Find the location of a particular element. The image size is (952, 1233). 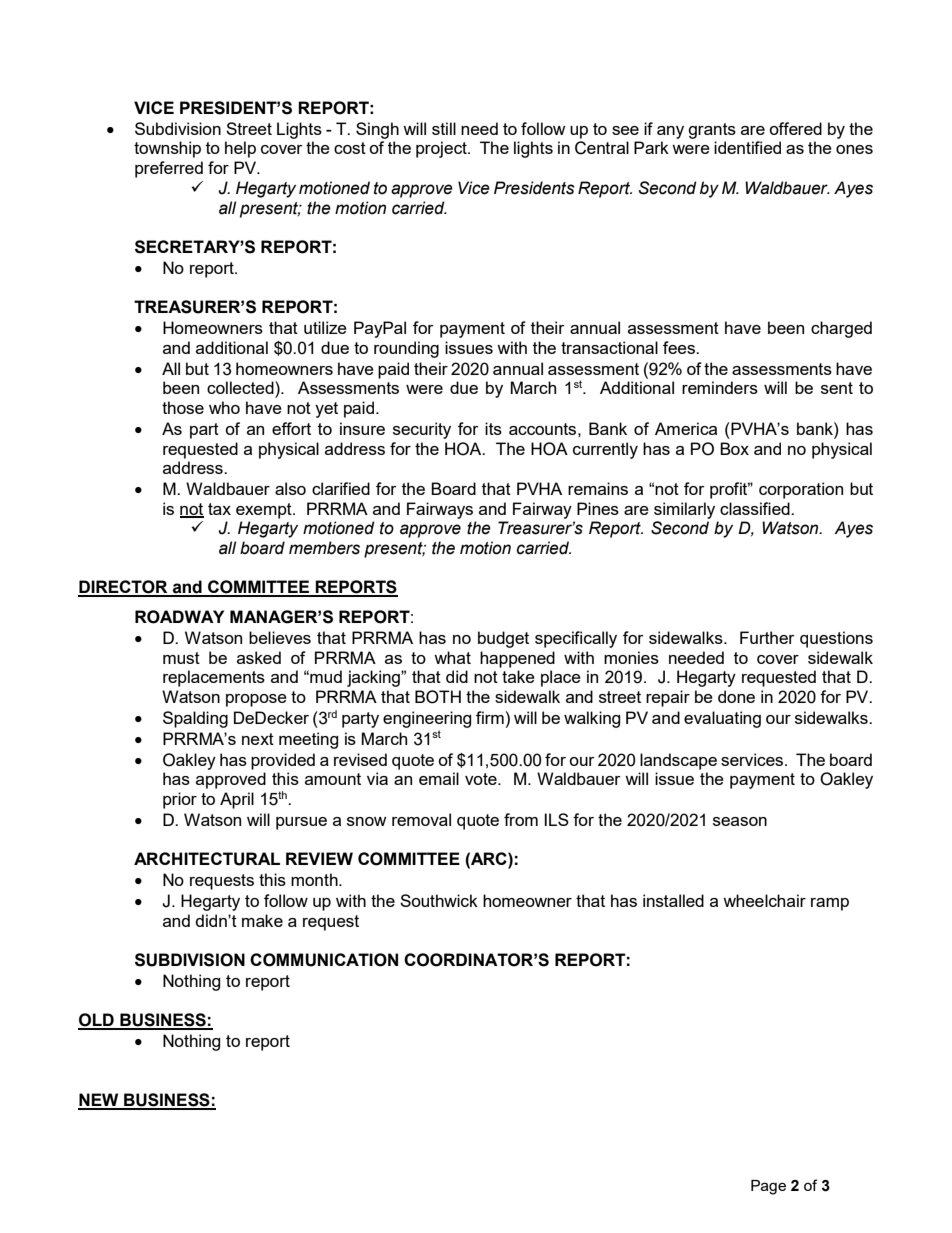

must is located at coordinates (181, 658).
